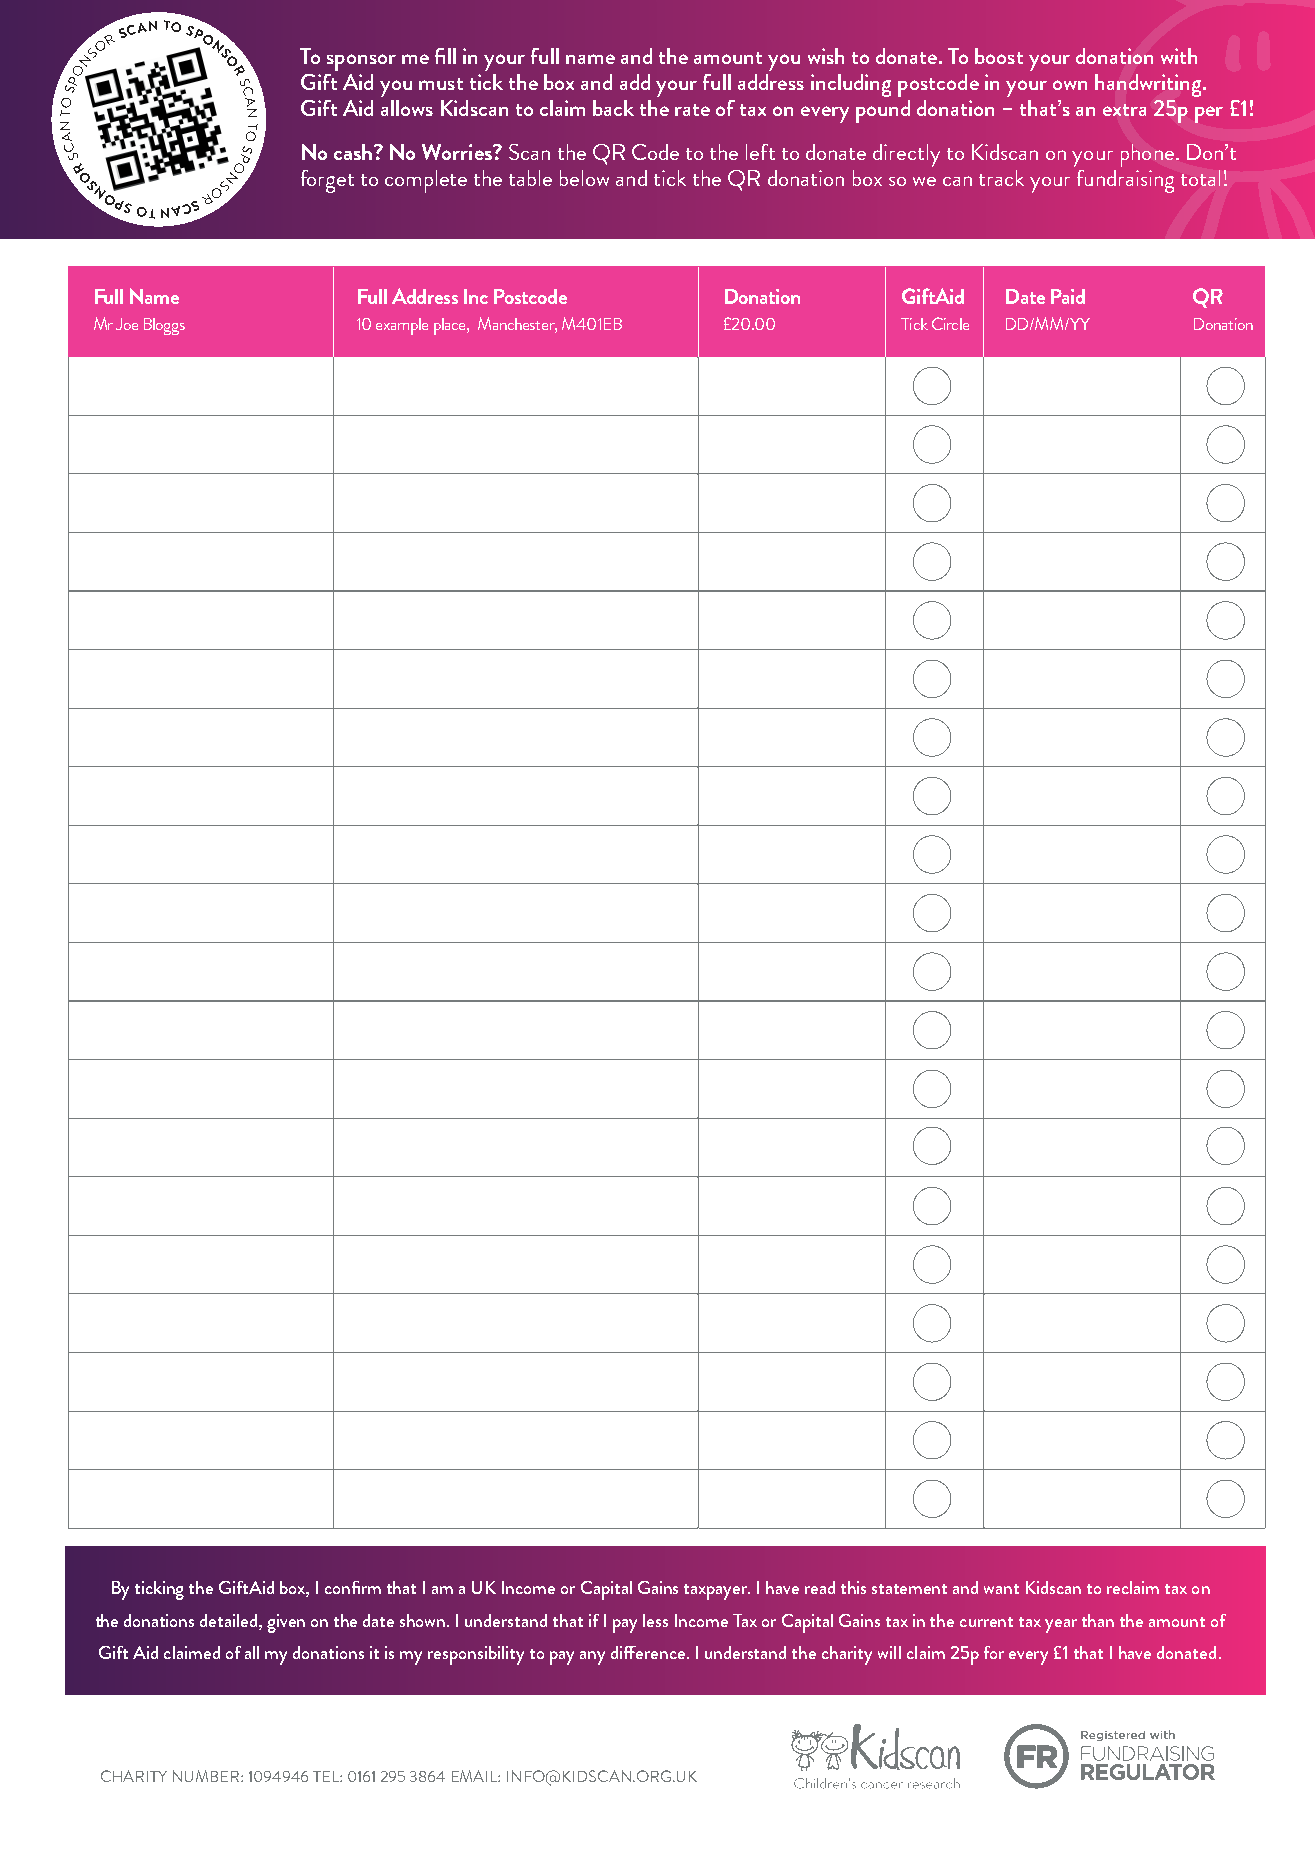 This document has width=1315, height=1859. What do you see at coordinates (950, 323) in the document?
I see `Circle` at bounding box center [950, 323].
